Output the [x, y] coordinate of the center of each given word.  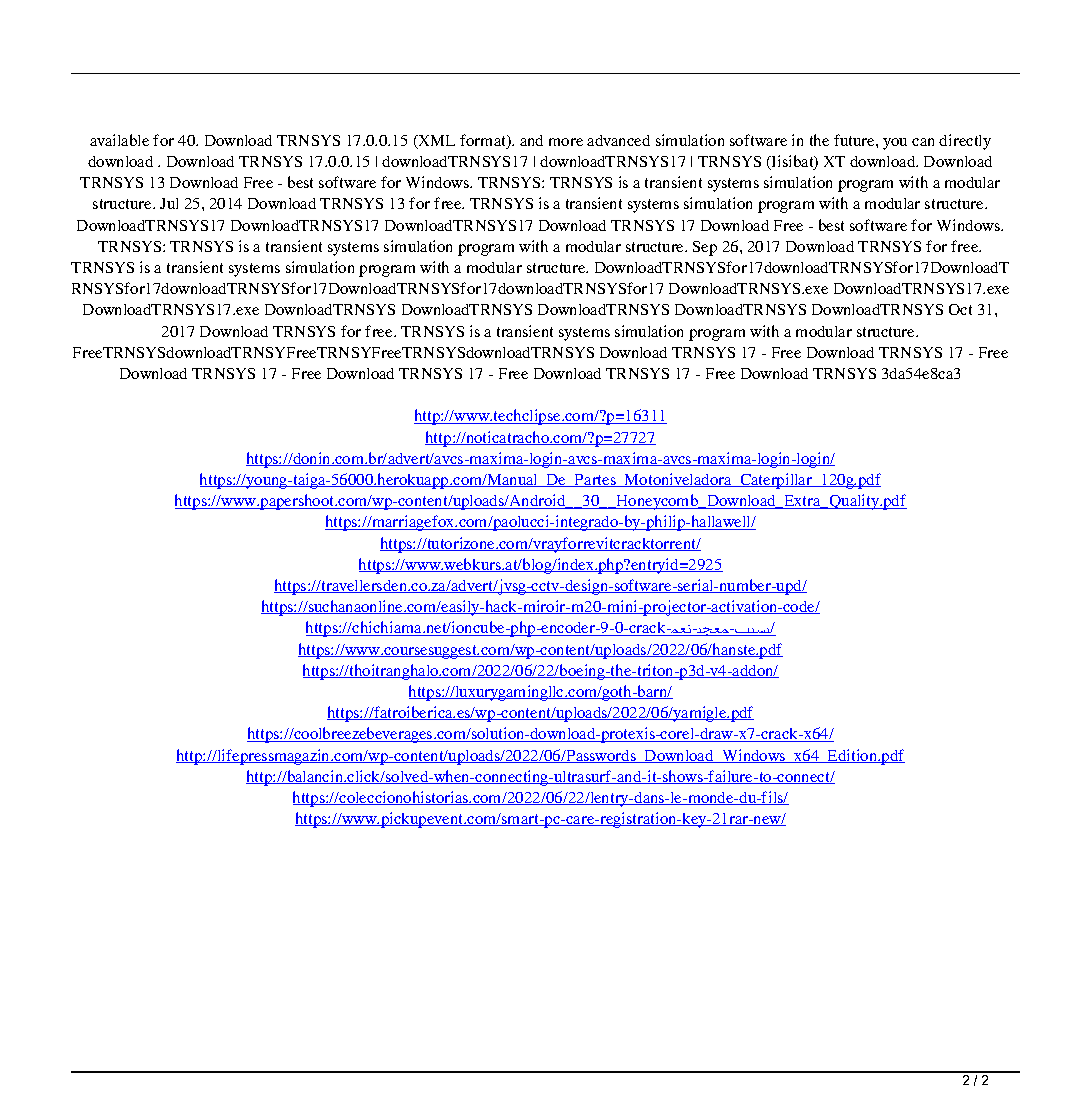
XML [435, 142]
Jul [169, 203]
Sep [705, 248]
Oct [960, 309]
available [119, 140]
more [566, 142]
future [855, 140]
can [923, 142]
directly [965, 142]
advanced [618, 140]
